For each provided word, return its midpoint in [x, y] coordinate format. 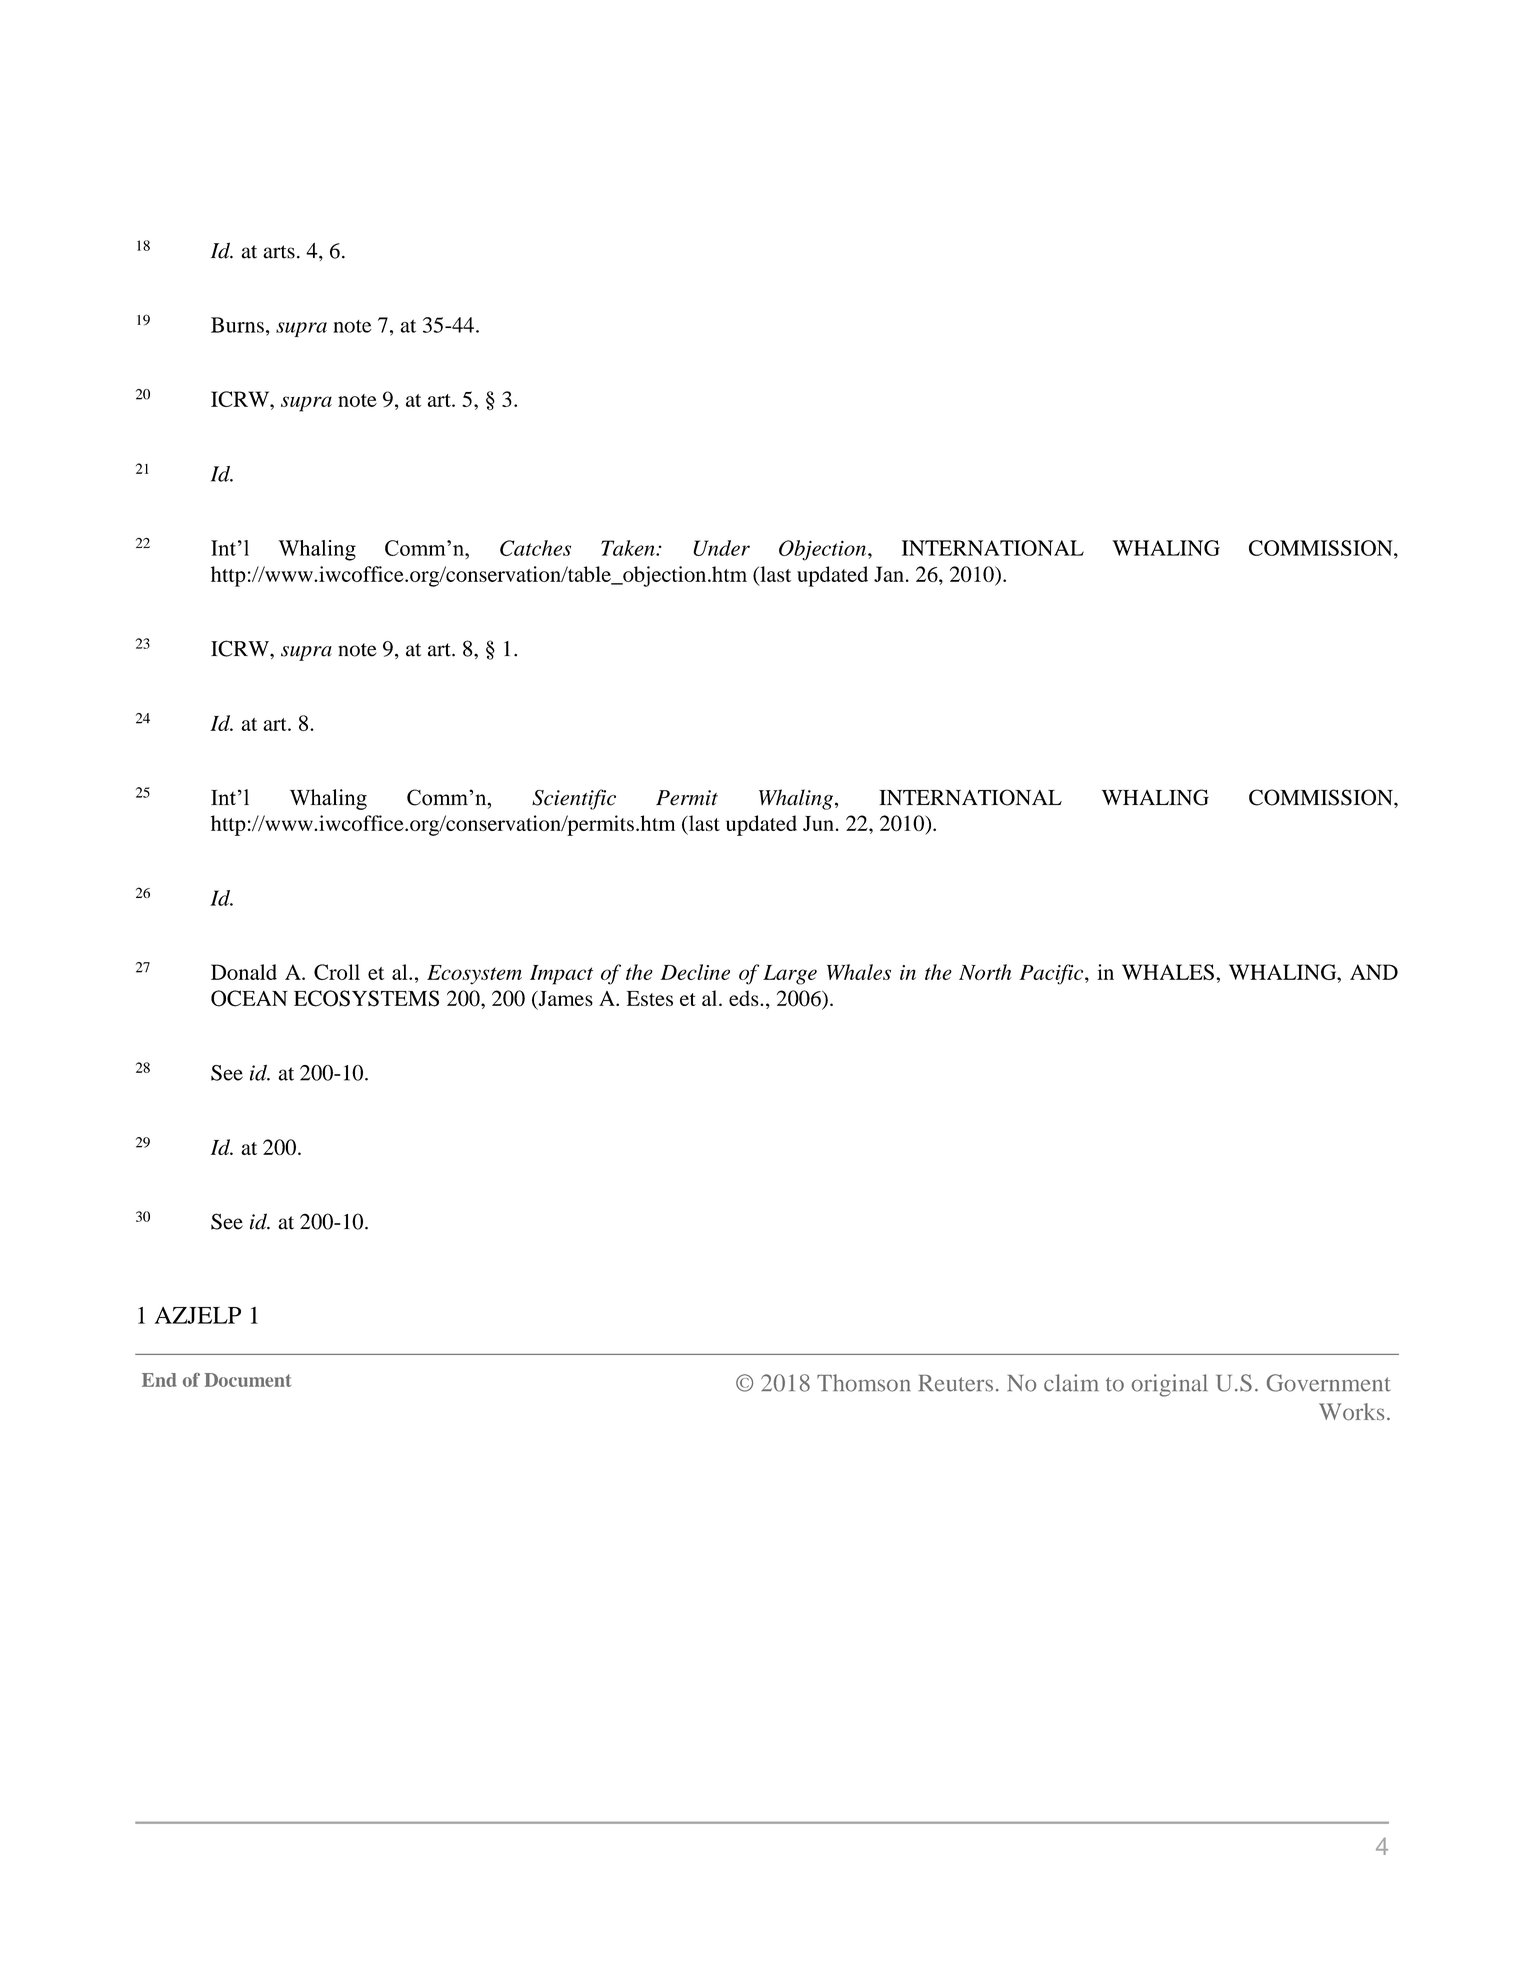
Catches [535, 548]
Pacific [1052, 974]
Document [248, 1380]
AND [1374, 972]
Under [721, 548]
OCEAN [249, 998]
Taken [629, 548]
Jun [818, 823]
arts [279, 252]
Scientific [574, 799]
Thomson [864, 1383]
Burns [237, 325]
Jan [889, 574]
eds [745, 998]
